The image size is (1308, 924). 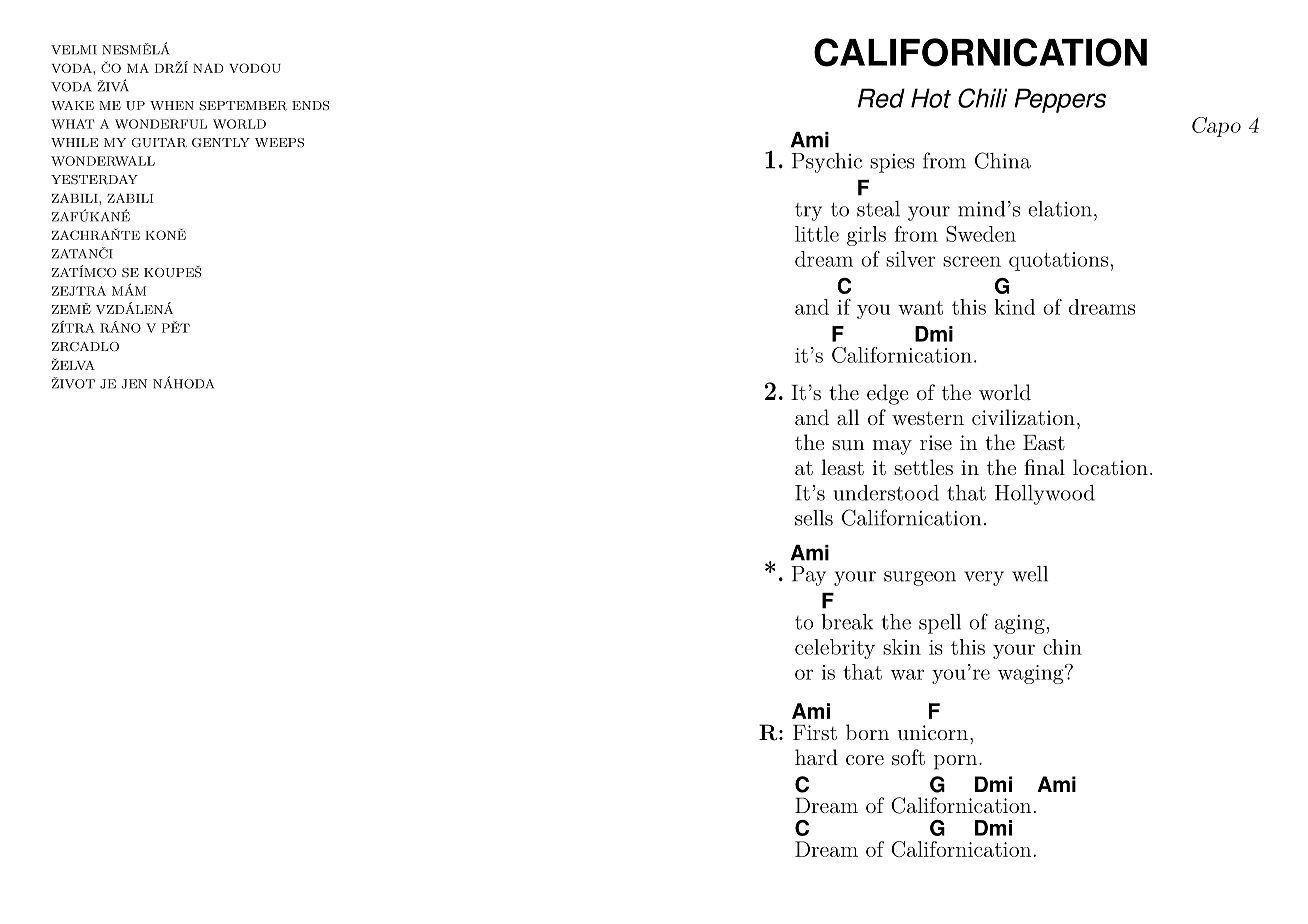 I want to click on SEPTEMBER, so click(x=243, y=106).
